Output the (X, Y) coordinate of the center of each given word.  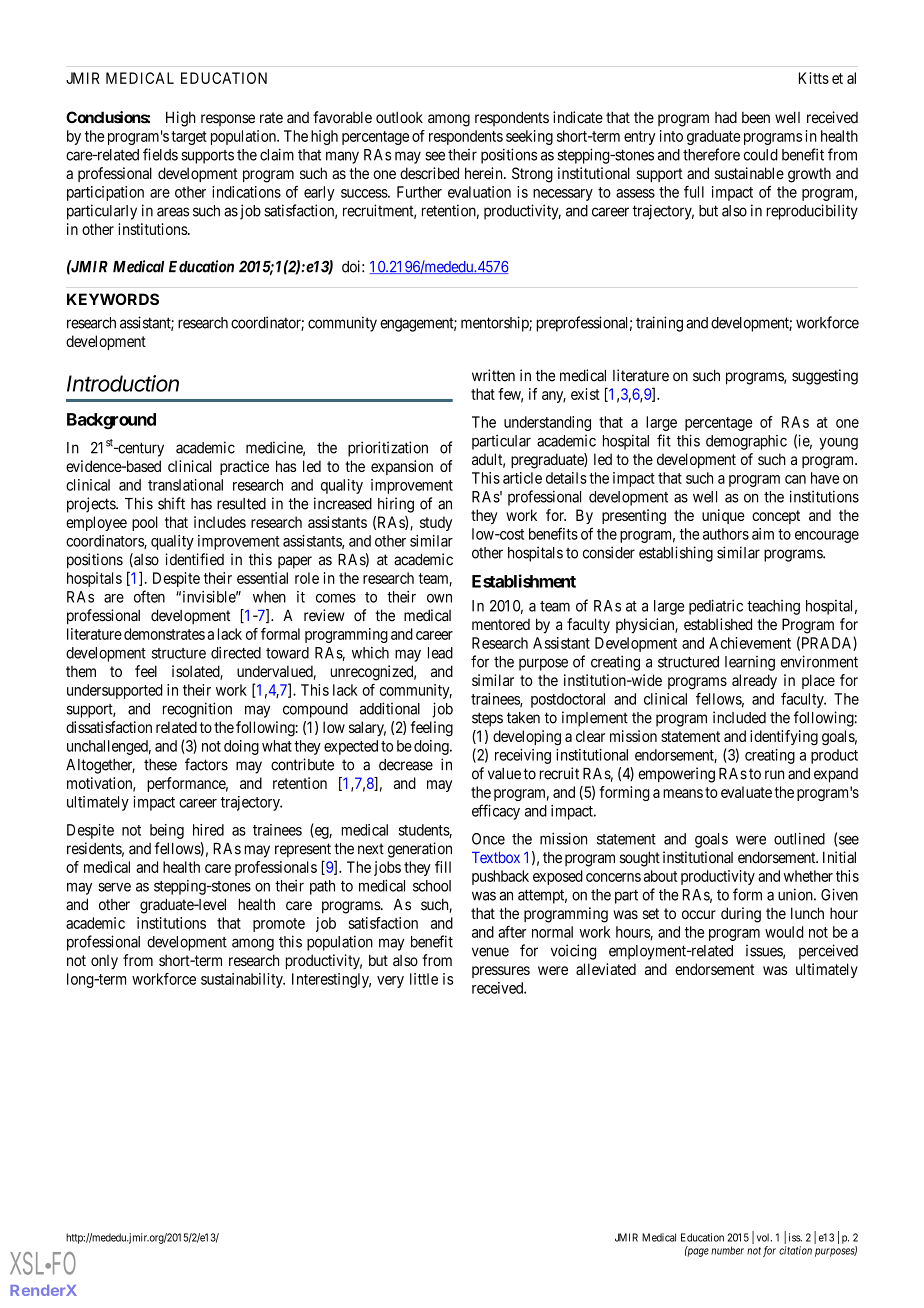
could (761, 155)
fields (160, 154)
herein (485, 173)
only (104, 962)
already (754, 681)
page (697, 1252)
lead (440, 653)
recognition (197, 710)
